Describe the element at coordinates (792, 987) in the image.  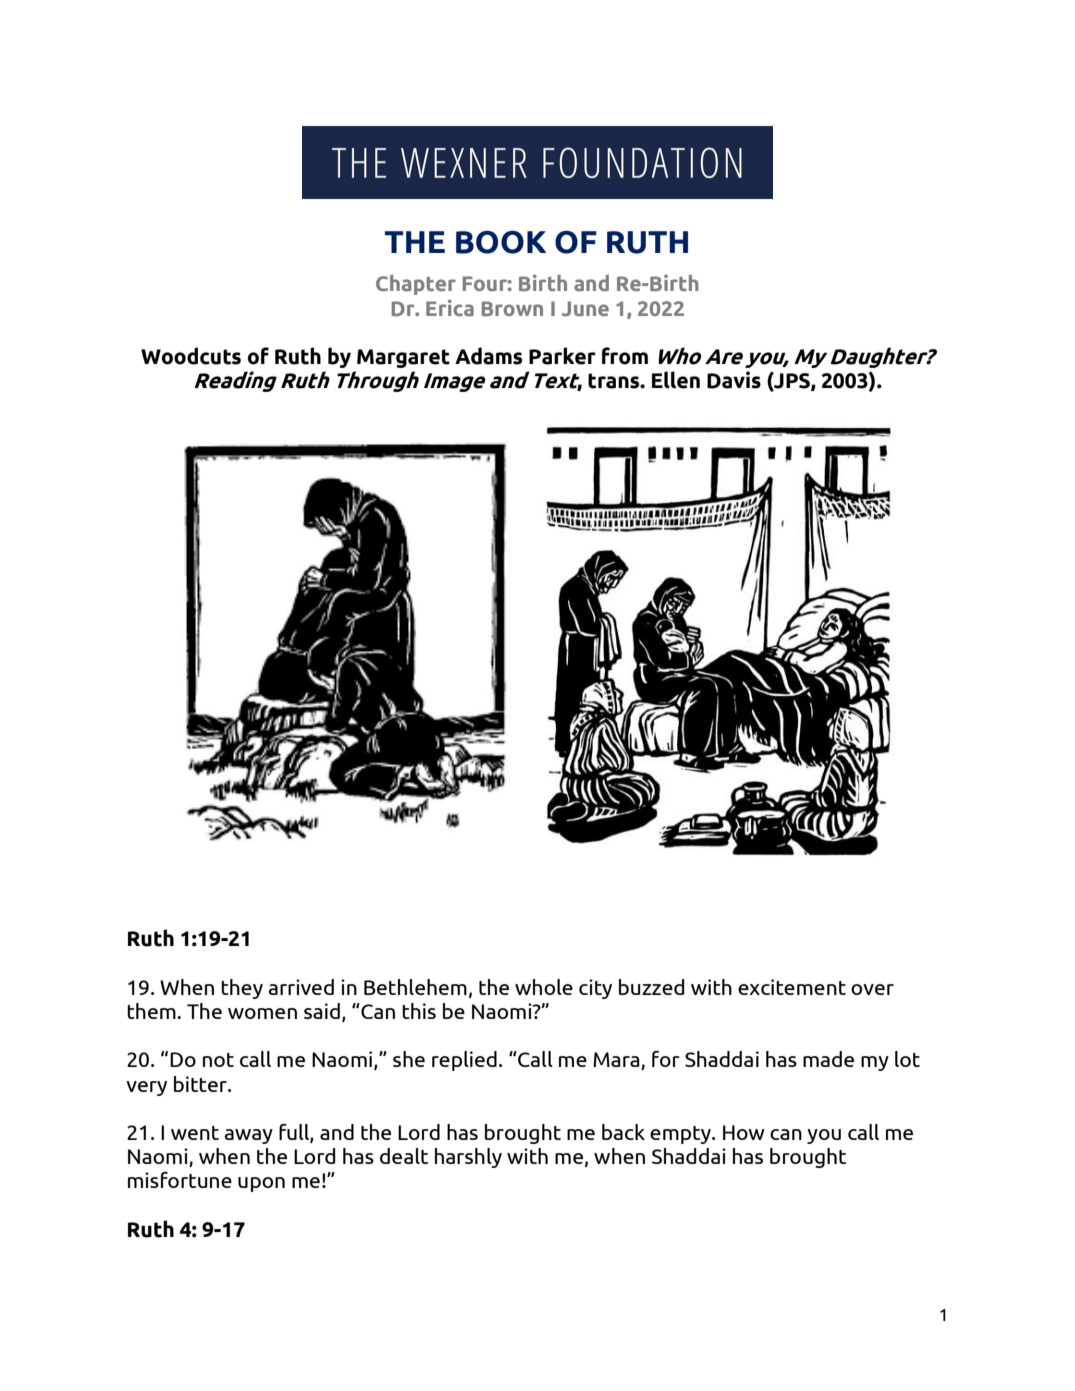
I see `excitement` at that location.
